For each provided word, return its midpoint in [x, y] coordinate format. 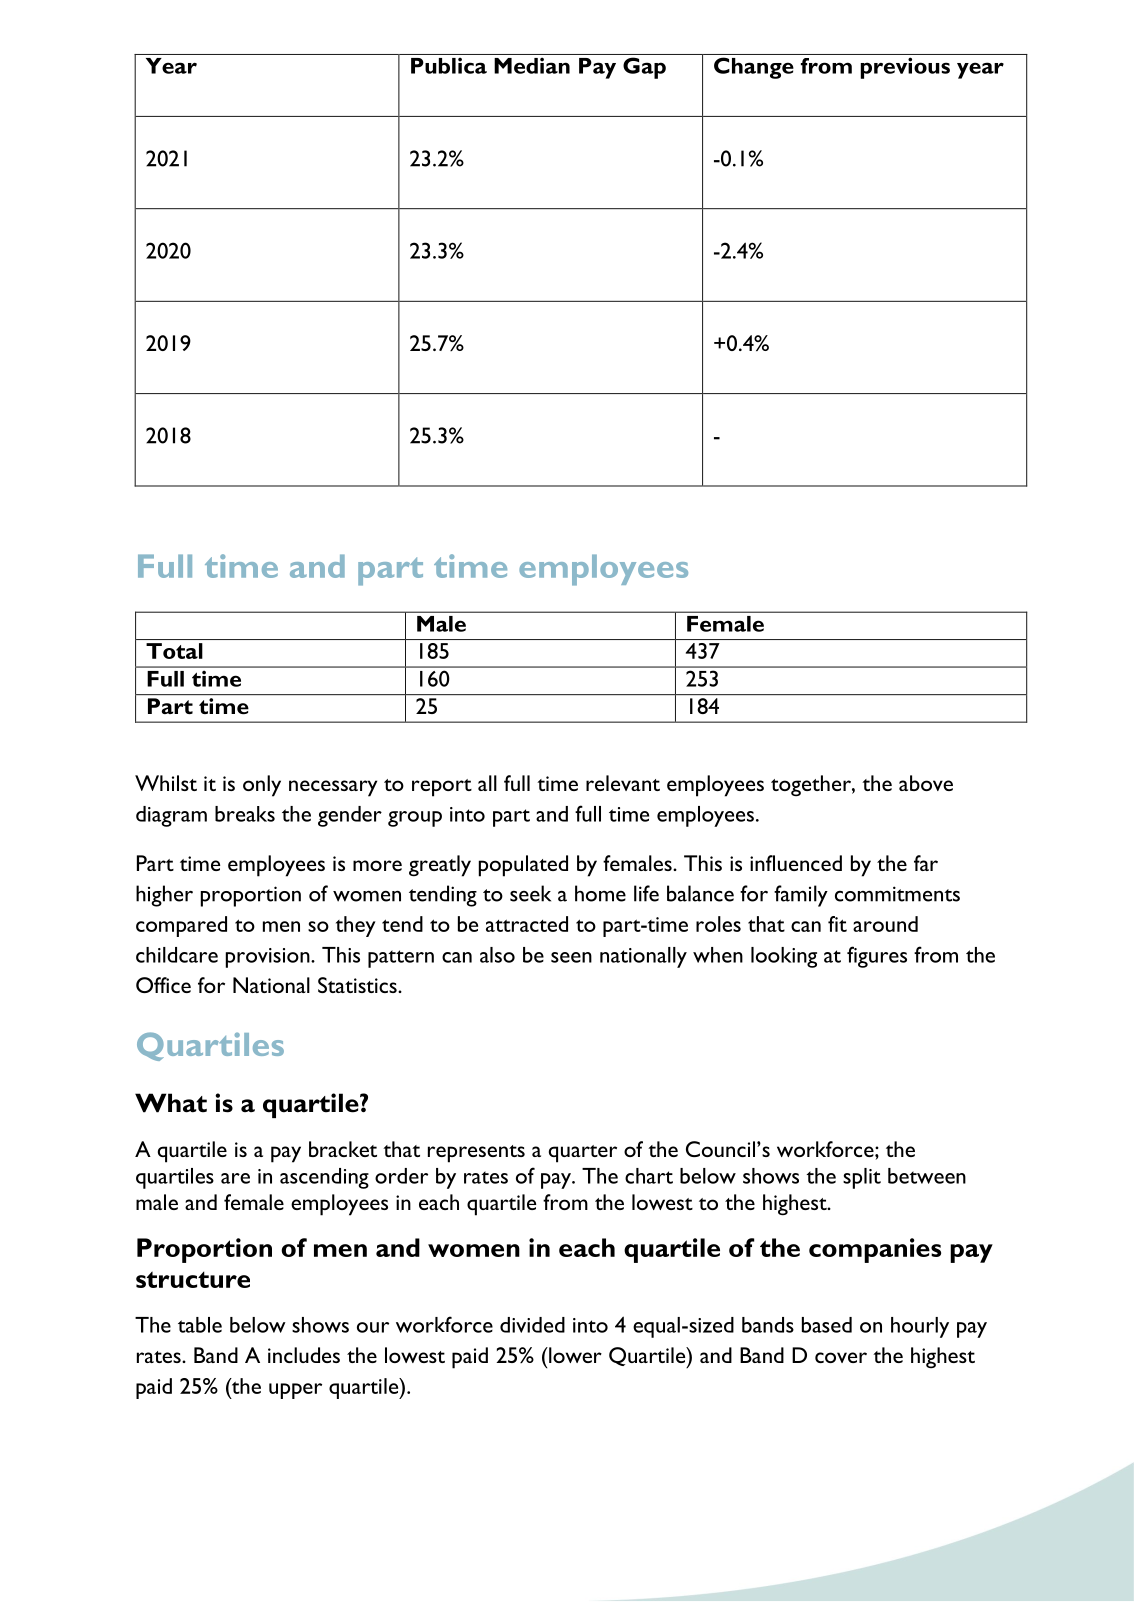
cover [841, 1357]
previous [905, 68]
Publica [449, 66]
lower [574, 1355]
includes [304, 1355]
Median [532, 66]
